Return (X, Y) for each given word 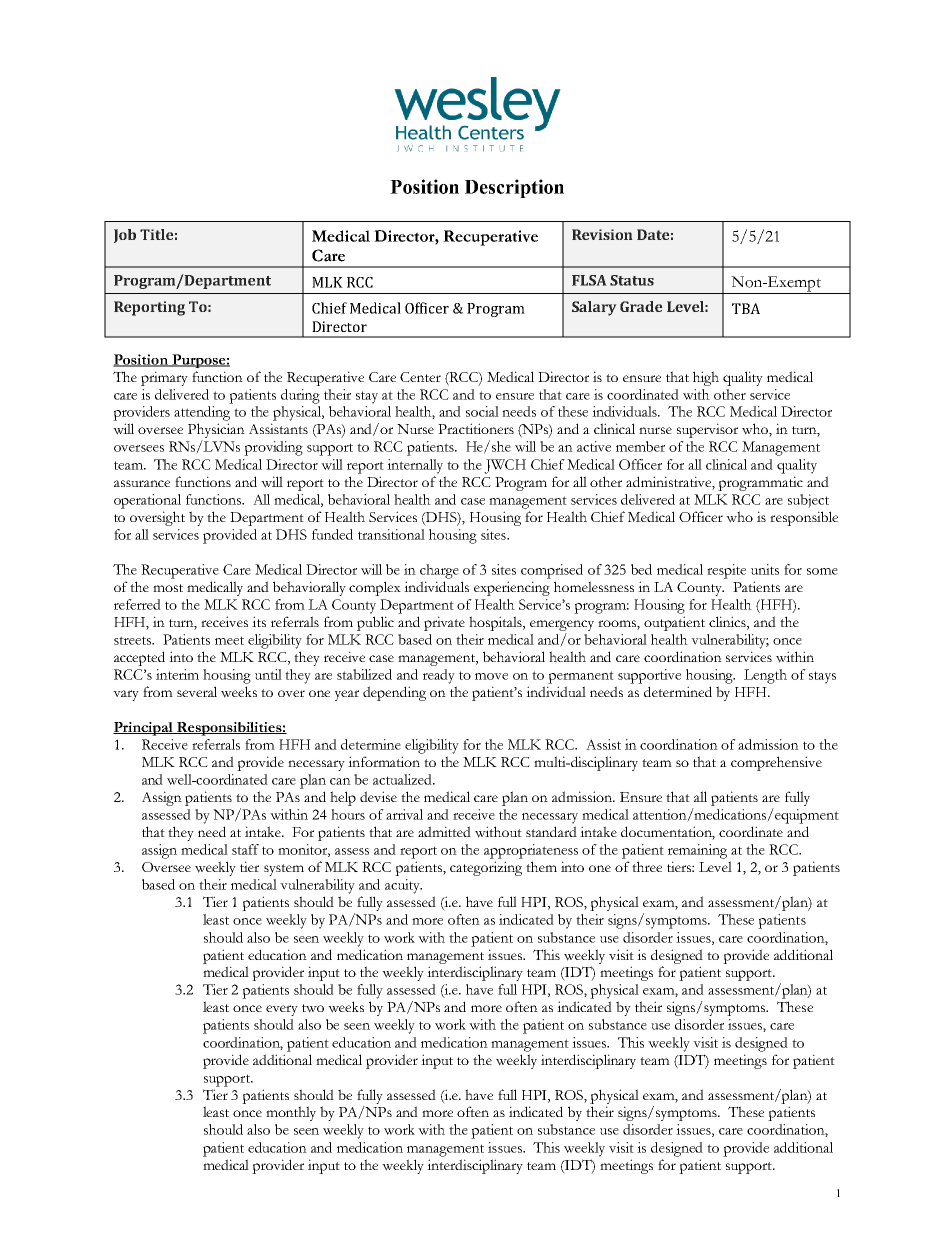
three (647, 866)
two (313, 1008)
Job (125, 236)
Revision (602, 234)
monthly (291, 1113)
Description (514, 188)
